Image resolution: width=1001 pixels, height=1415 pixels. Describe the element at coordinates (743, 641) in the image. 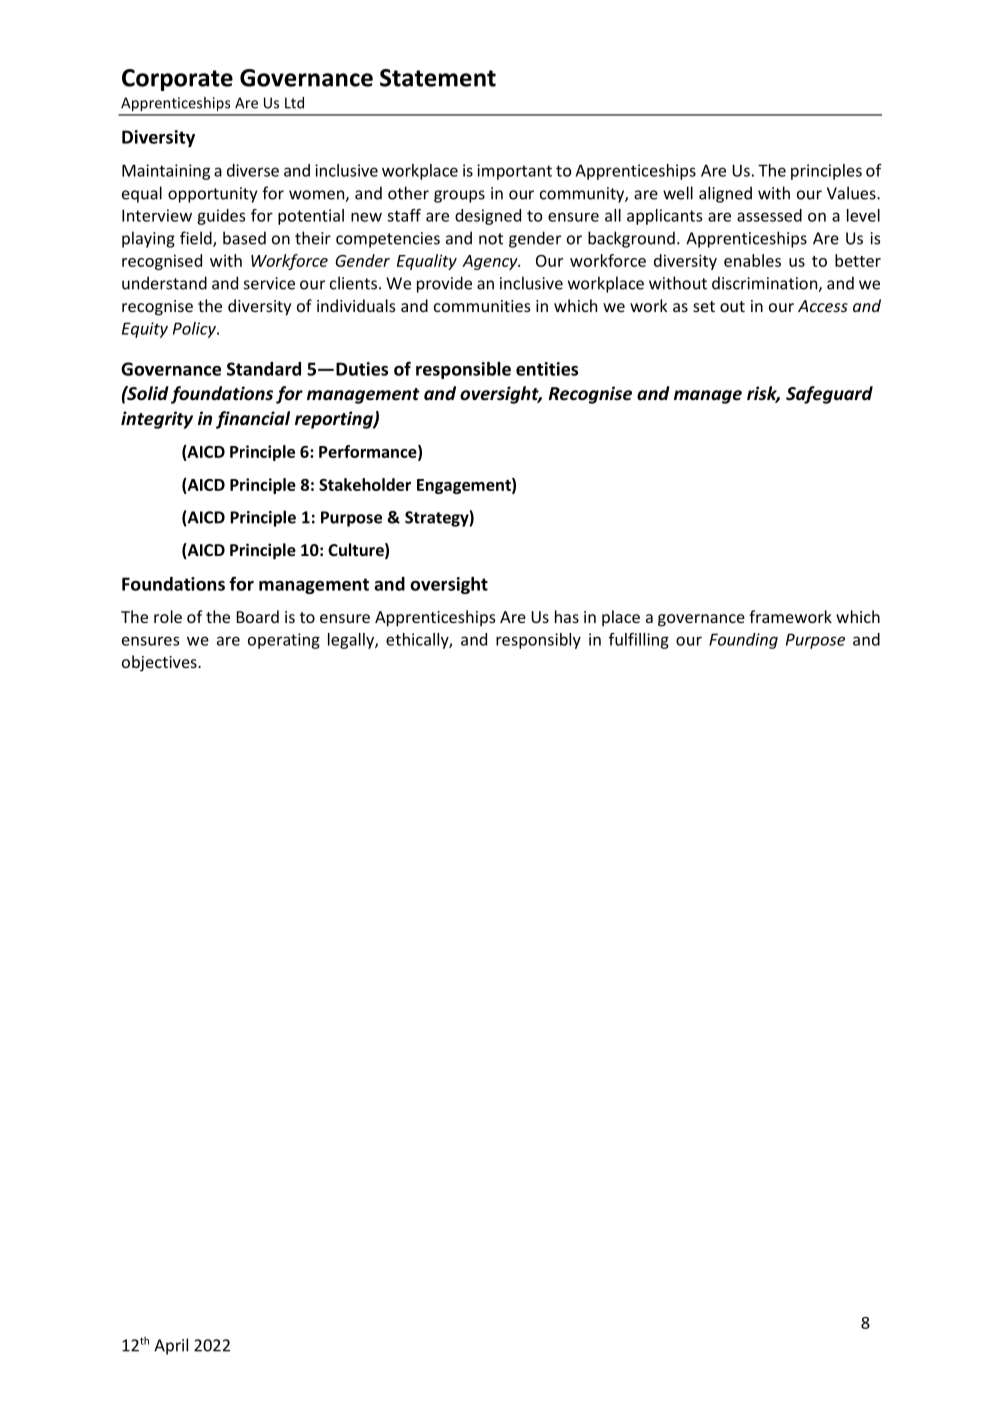

I see `Founding` at that location.
